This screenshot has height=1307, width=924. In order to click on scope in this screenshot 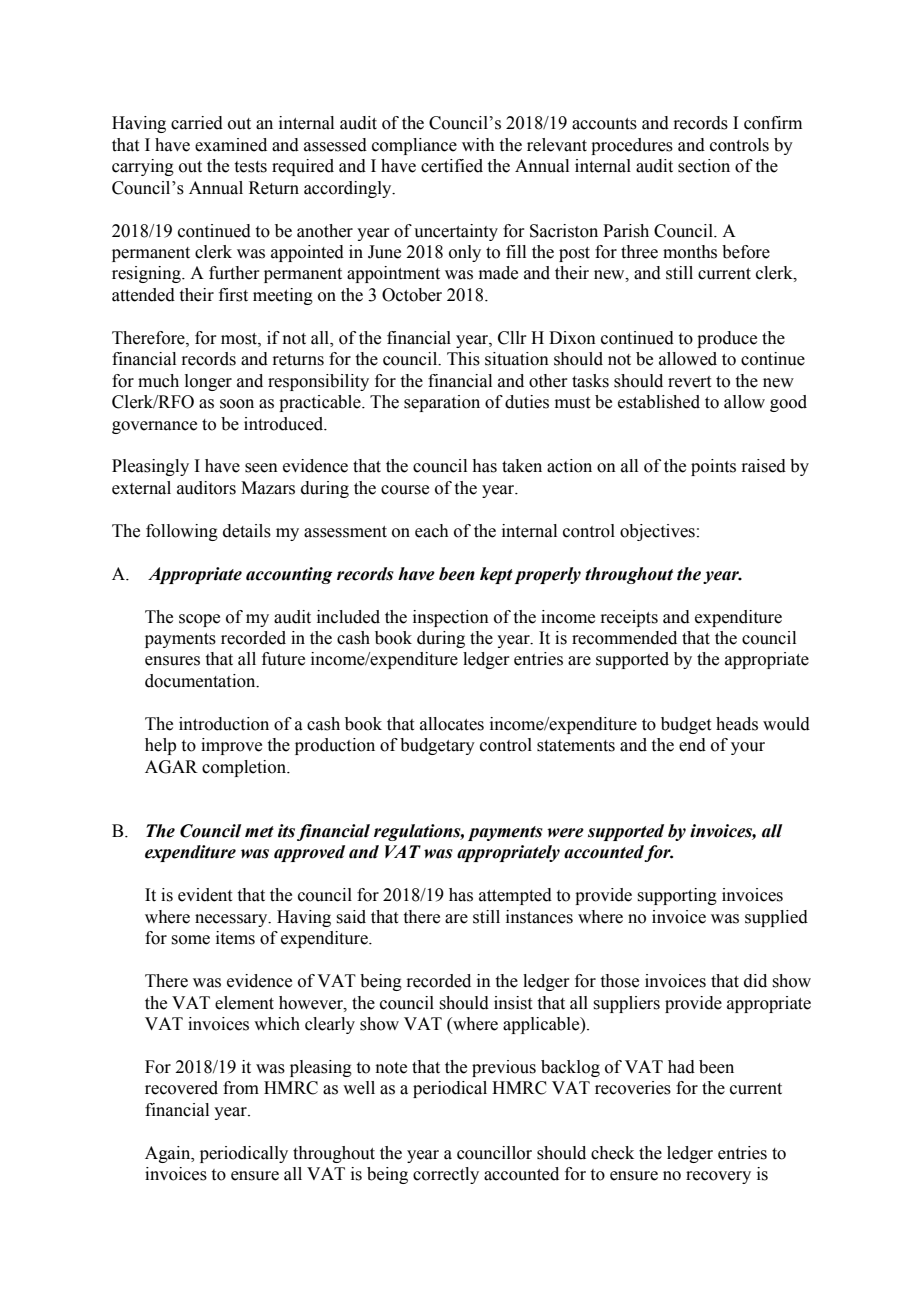, I will do `click(199, 620)`.
